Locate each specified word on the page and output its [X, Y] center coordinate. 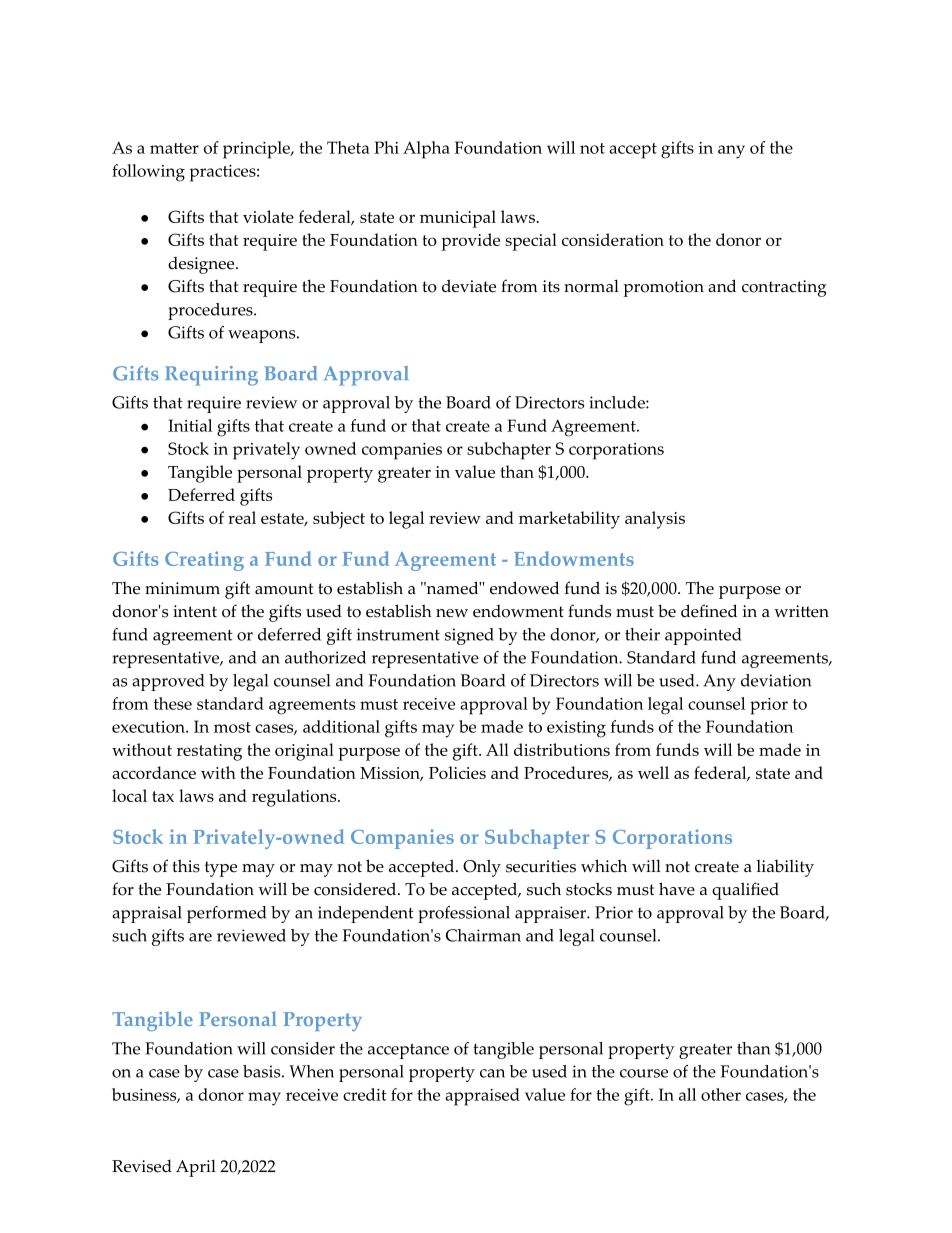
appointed [703, 636]
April [196, 1168]
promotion [664, 288]
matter [174, 148]
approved [168, 682]
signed [469, 636]
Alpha [426, 150]
